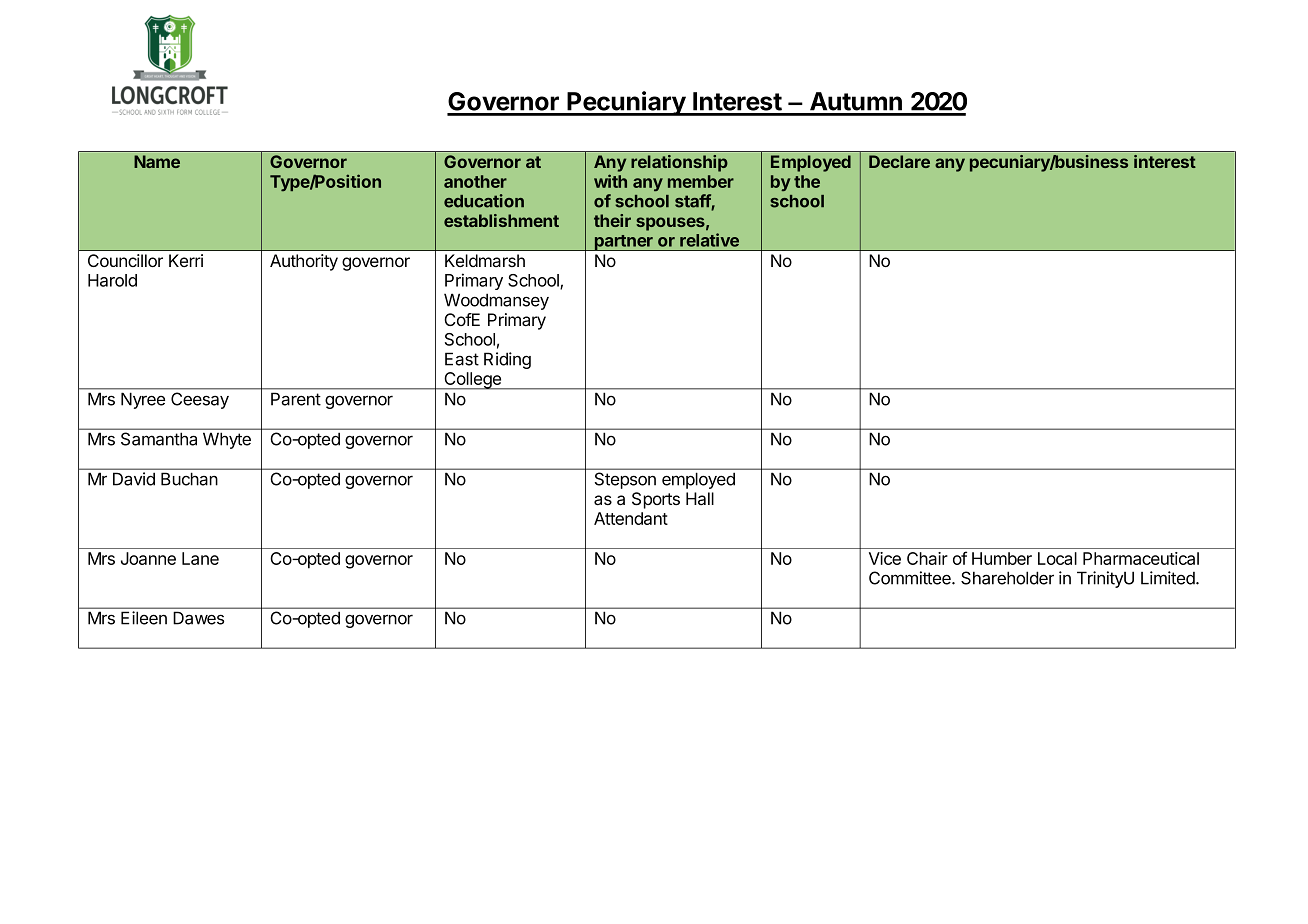 The width and height of the screenshot is (1308, 924). What do you see at coordinates (899, 161) in the screenshot?
I see `Declare` at bounding box center [899, 161].
